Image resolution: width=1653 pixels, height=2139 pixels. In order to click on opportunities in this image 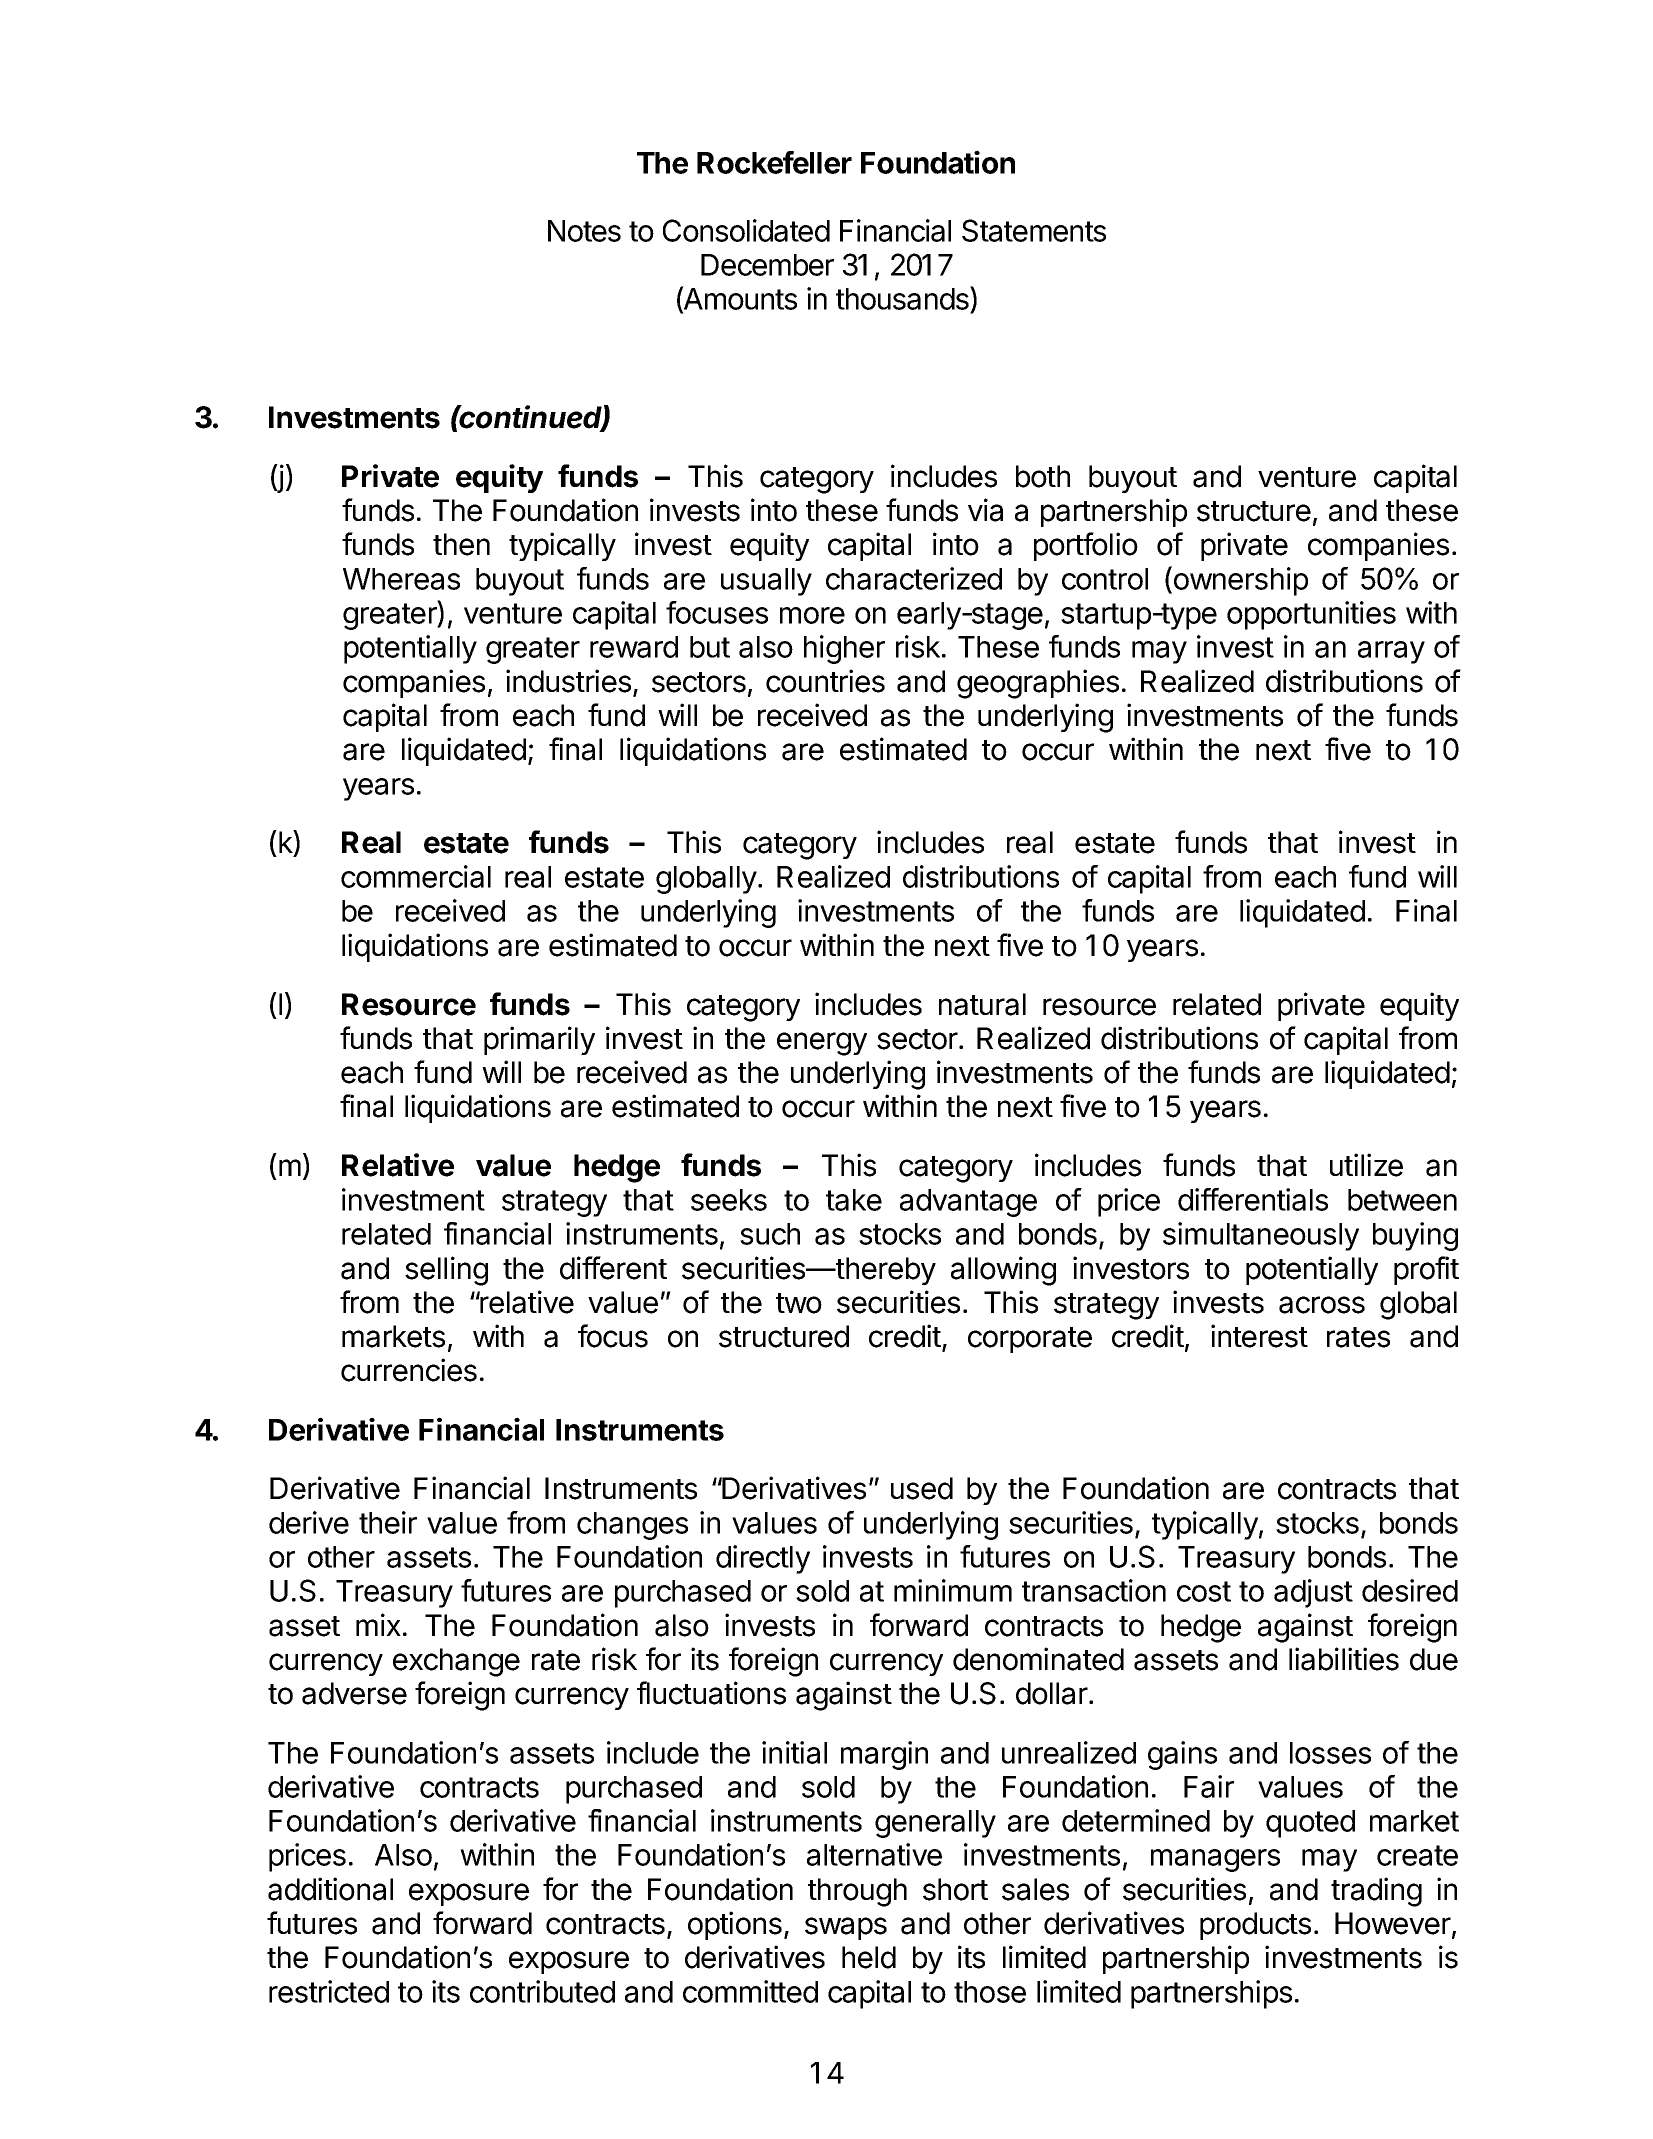, I will do `click(1311, 615)`.
